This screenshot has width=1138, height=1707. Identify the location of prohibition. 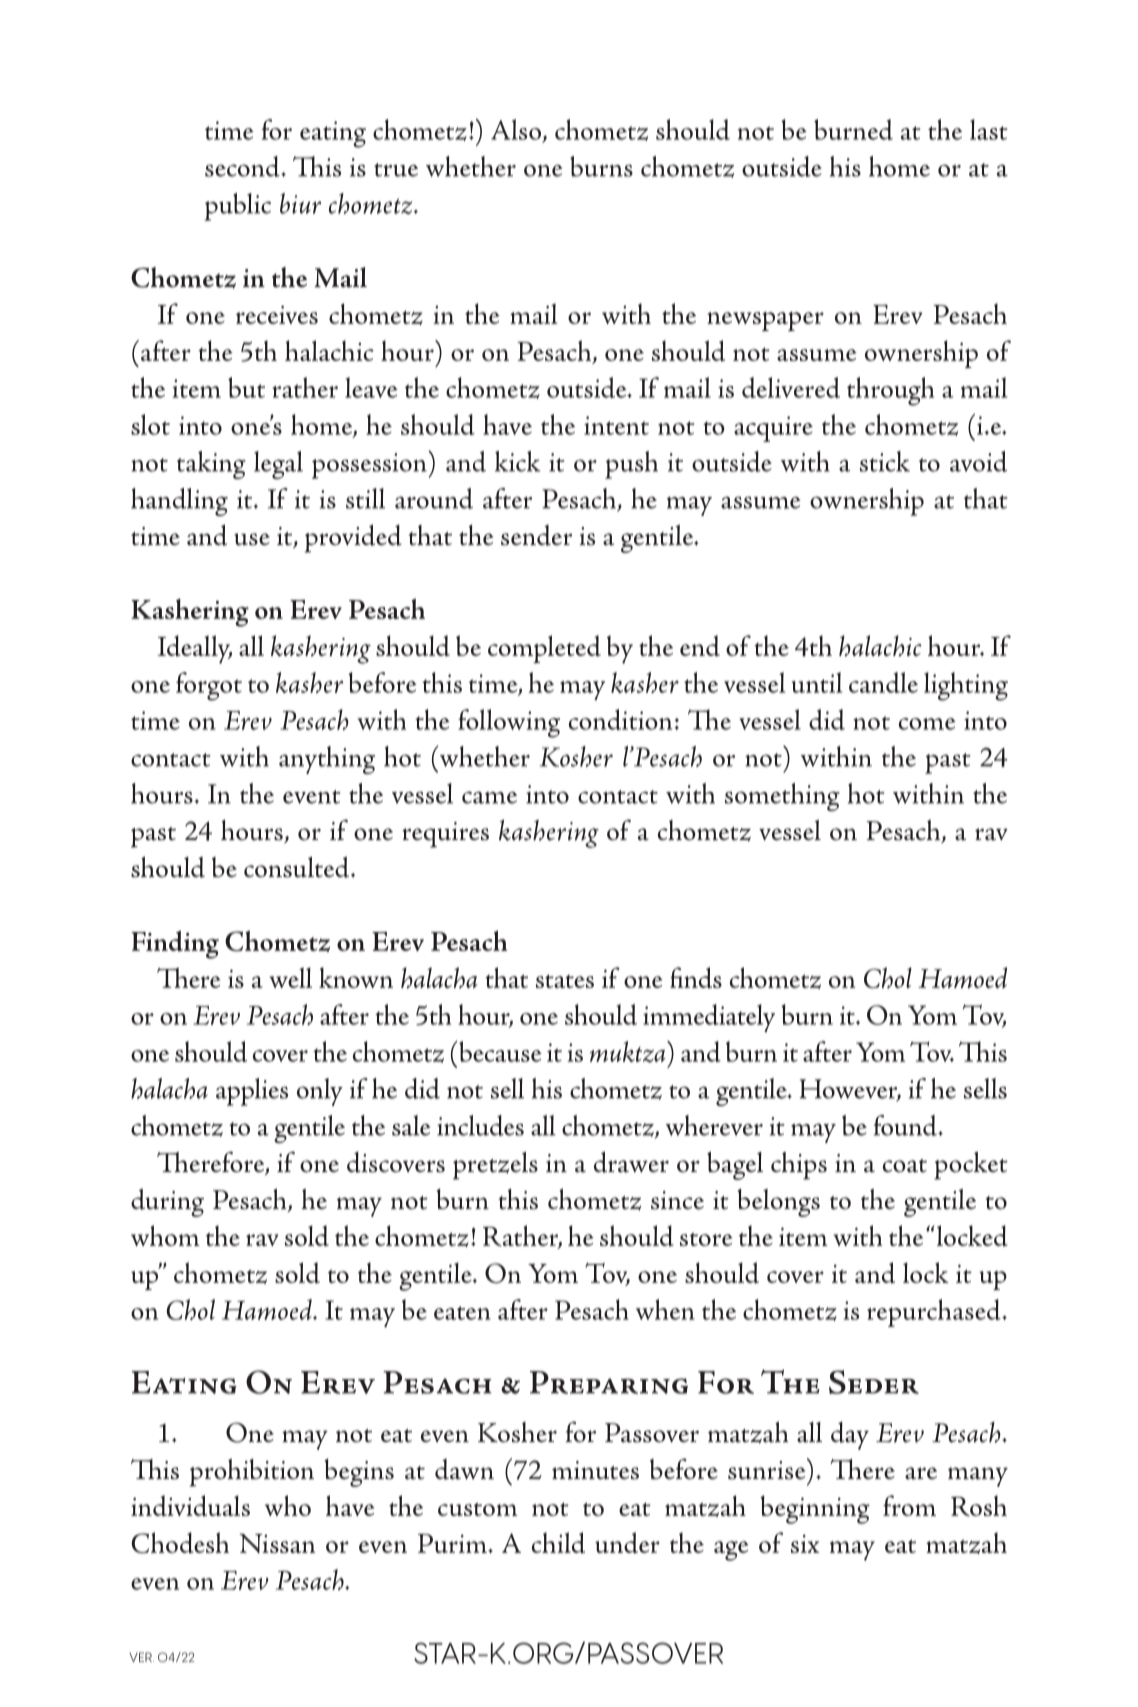
(252, 1473).
